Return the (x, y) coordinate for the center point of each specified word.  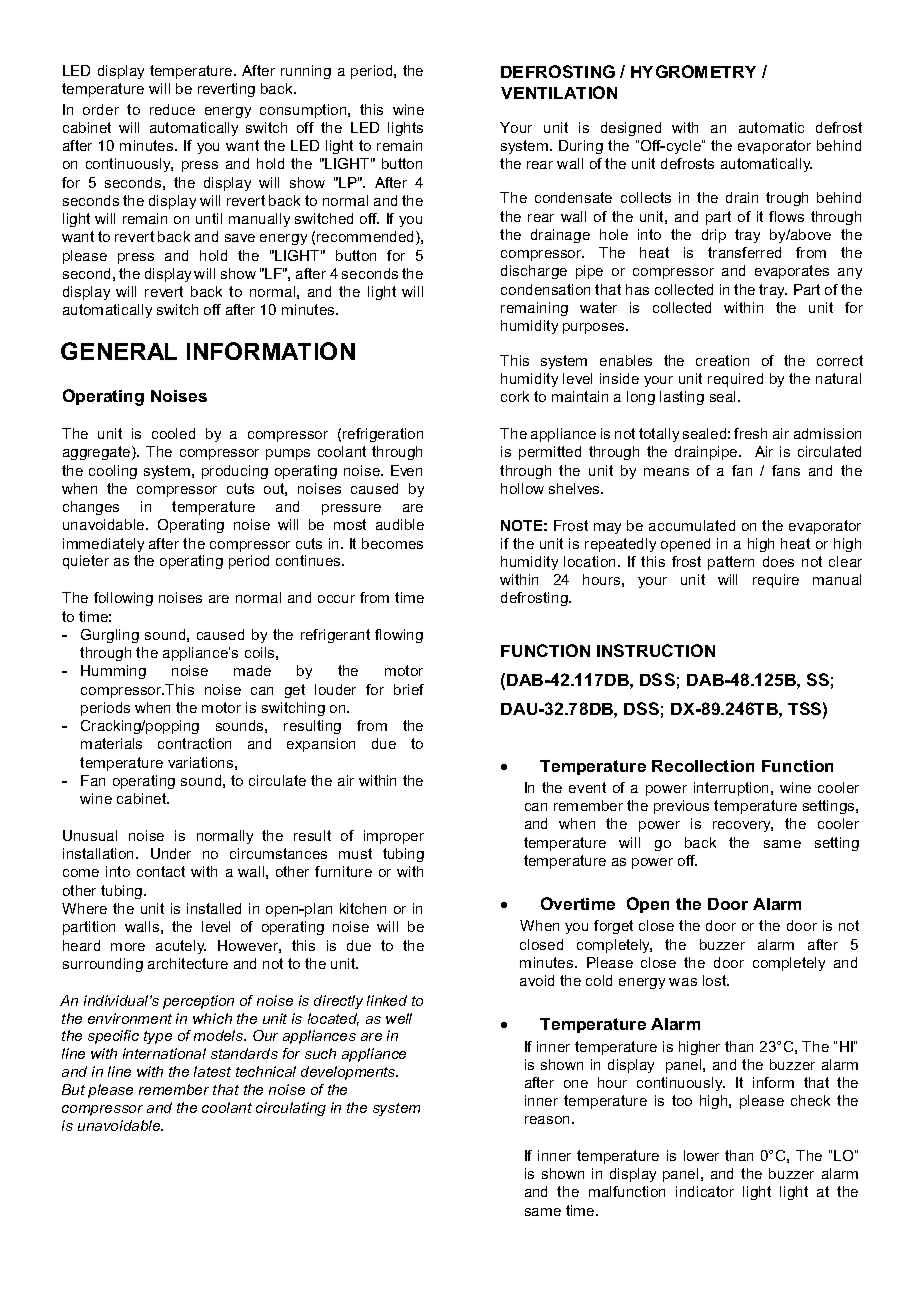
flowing (399, 636)
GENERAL (119, 351)
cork (515, 396)
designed (631, 129)
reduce (172, 109)
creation (722, 360)
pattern (731, 563)
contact (161, 871)
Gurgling (110, 636)
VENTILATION (559, 92)
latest (212, 1071)
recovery (743, 826)
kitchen (363, 908)
